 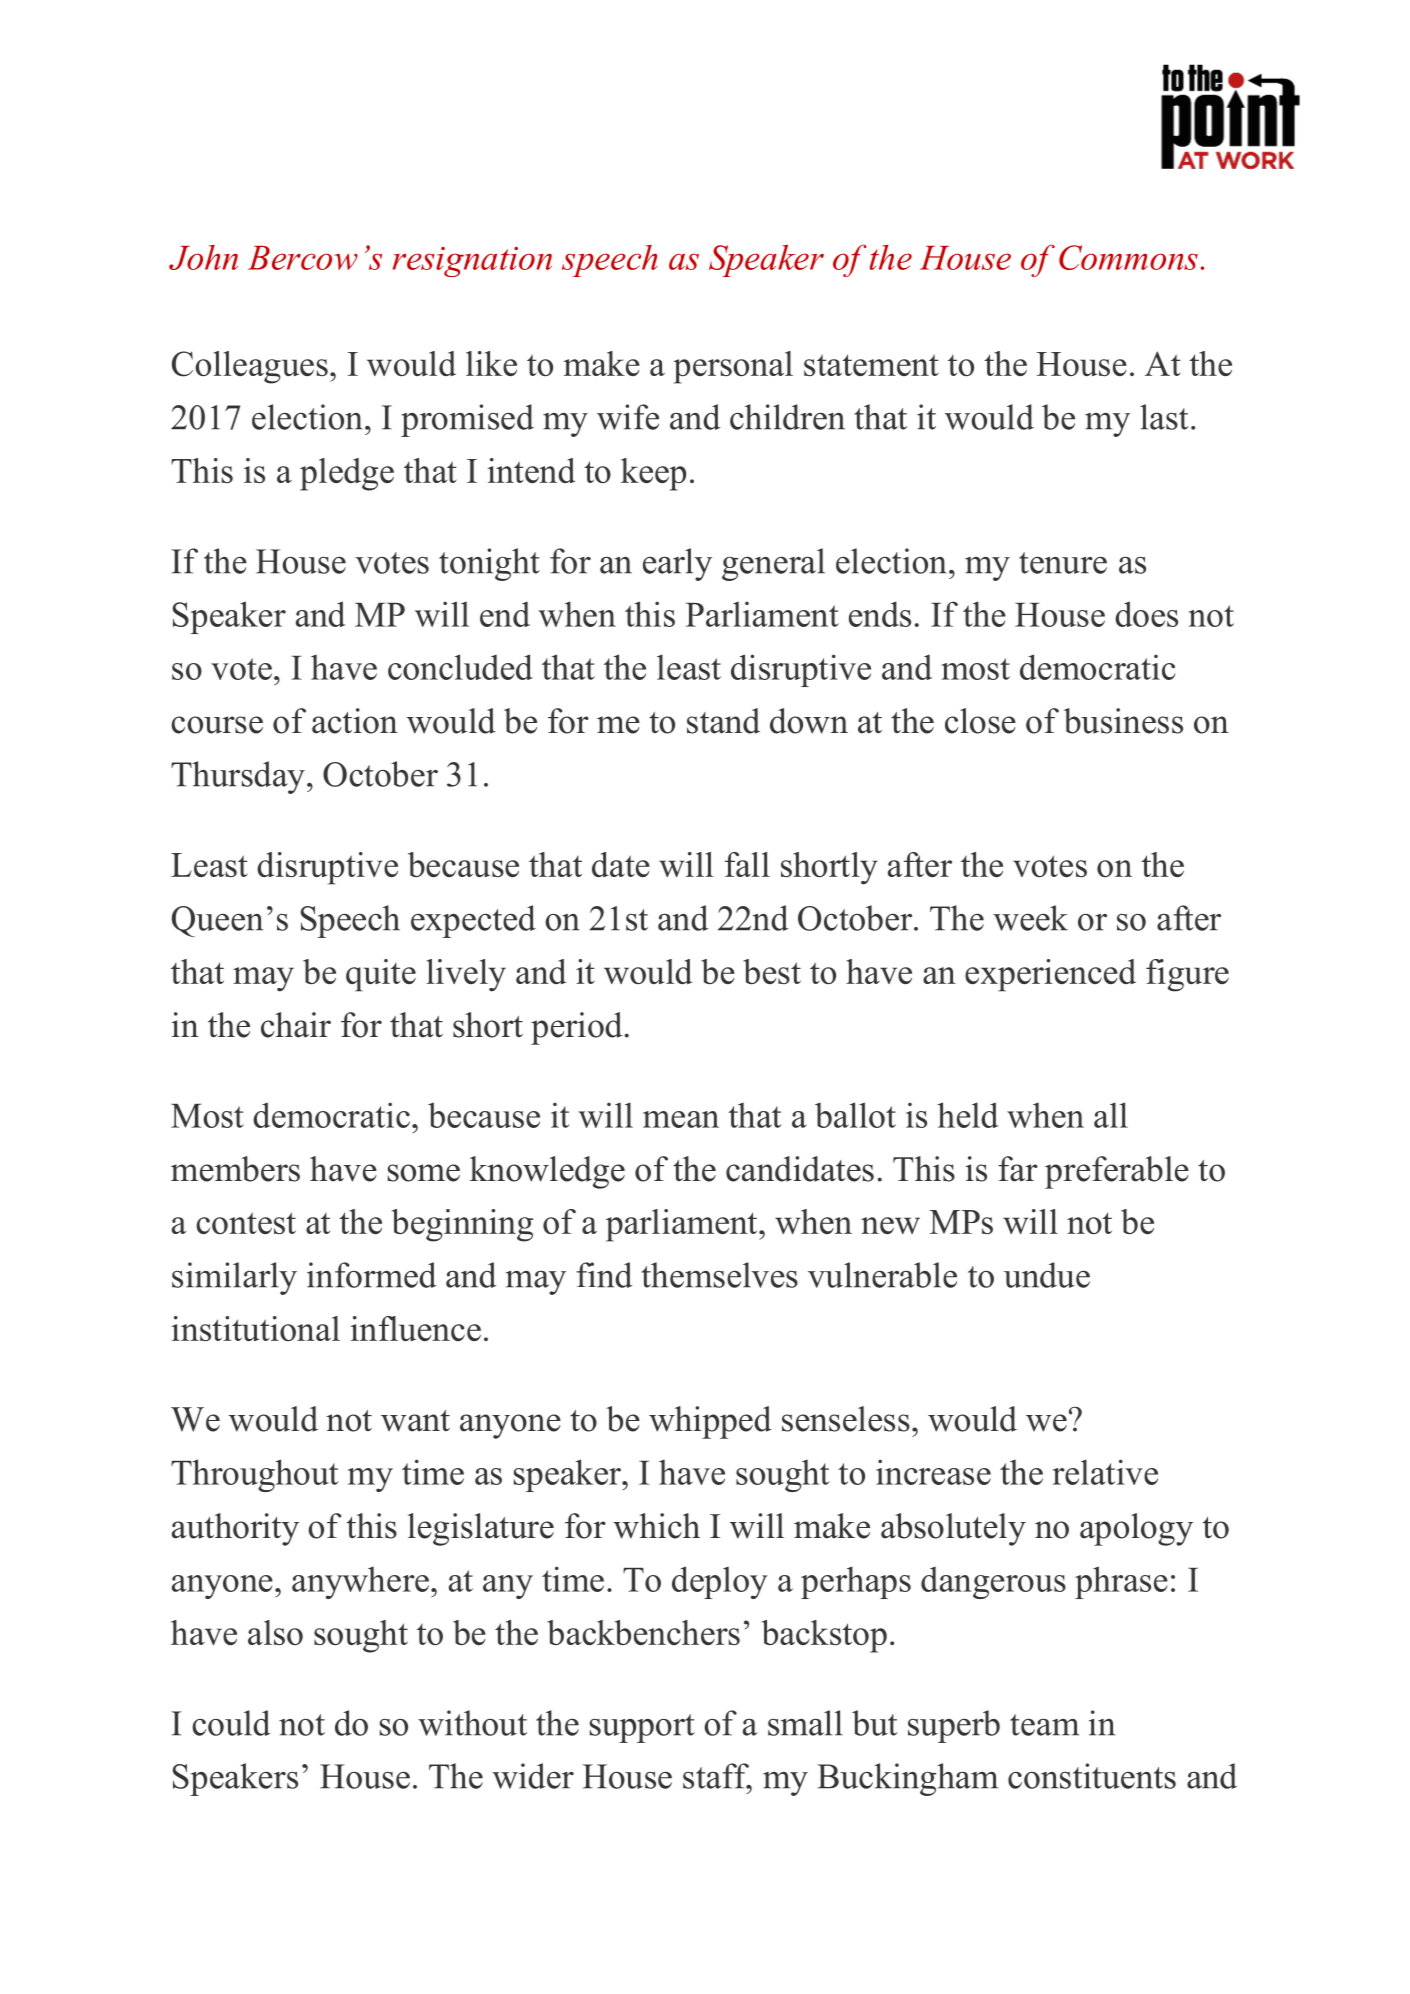 I want to click on whipped, so click(x=710, y=1422).
